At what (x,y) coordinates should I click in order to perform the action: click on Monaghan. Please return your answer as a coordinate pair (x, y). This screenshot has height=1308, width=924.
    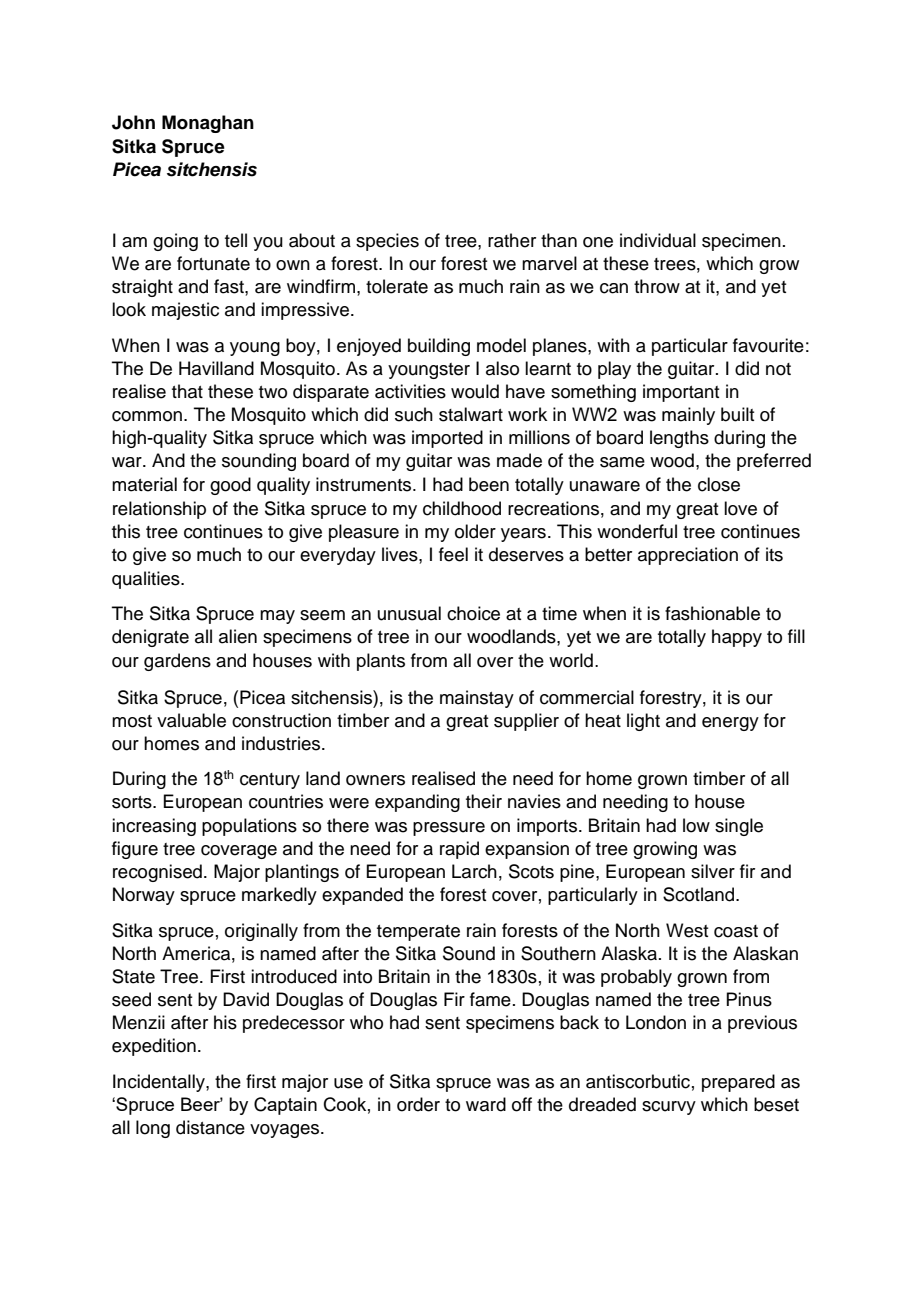
    Looking at the image, I should click on (208, 124).
